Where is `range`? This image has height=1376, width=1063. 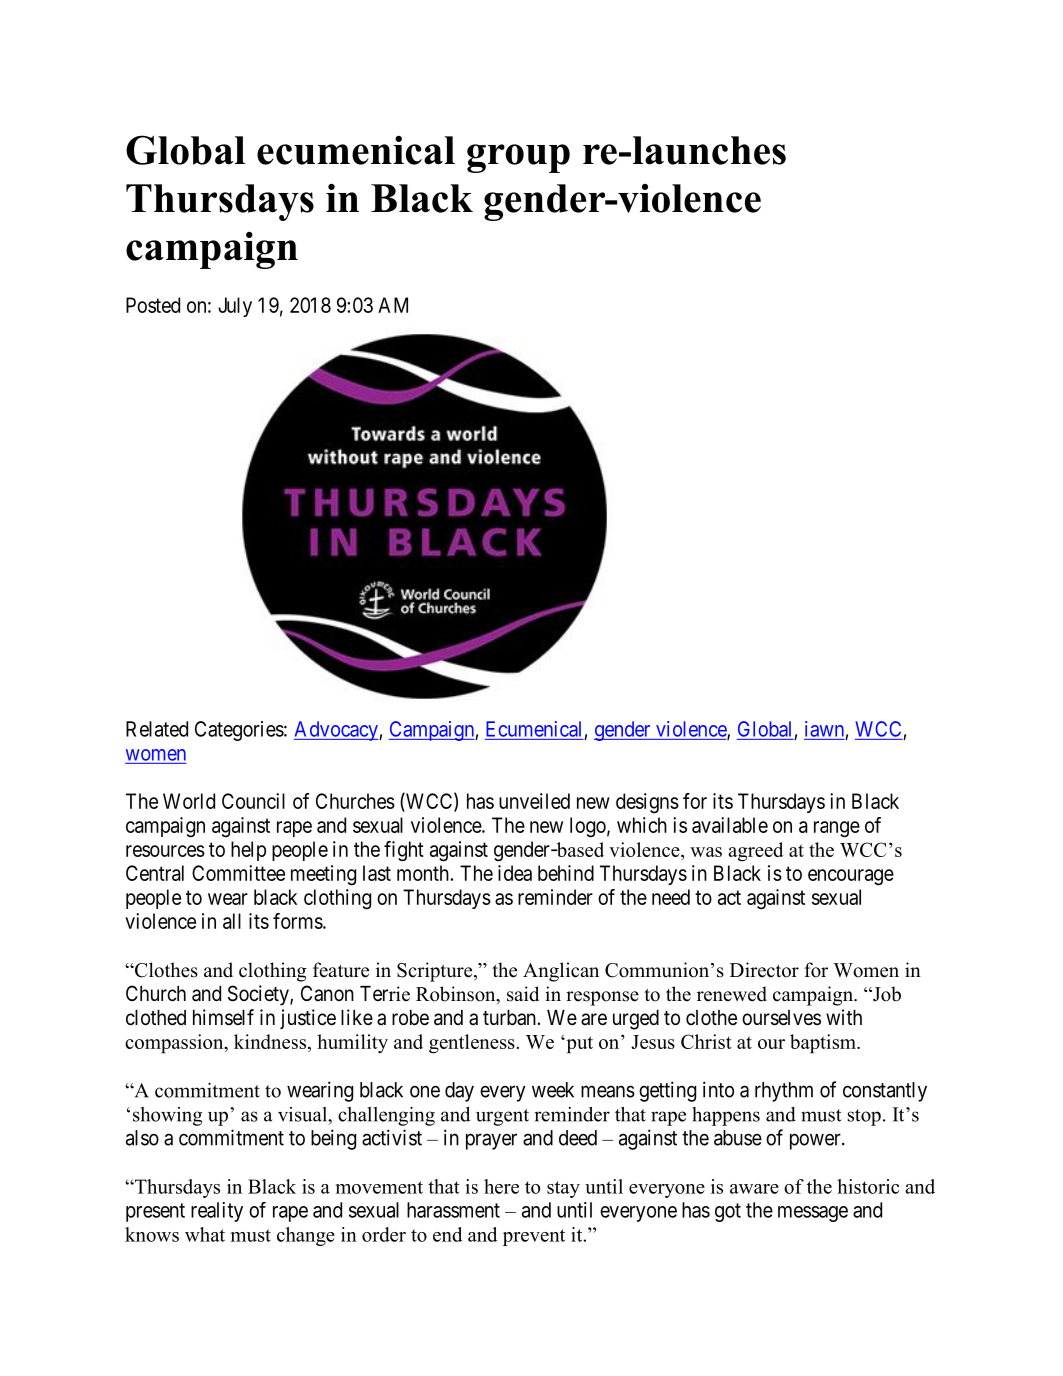 range is located at coordinates (837, 829).
